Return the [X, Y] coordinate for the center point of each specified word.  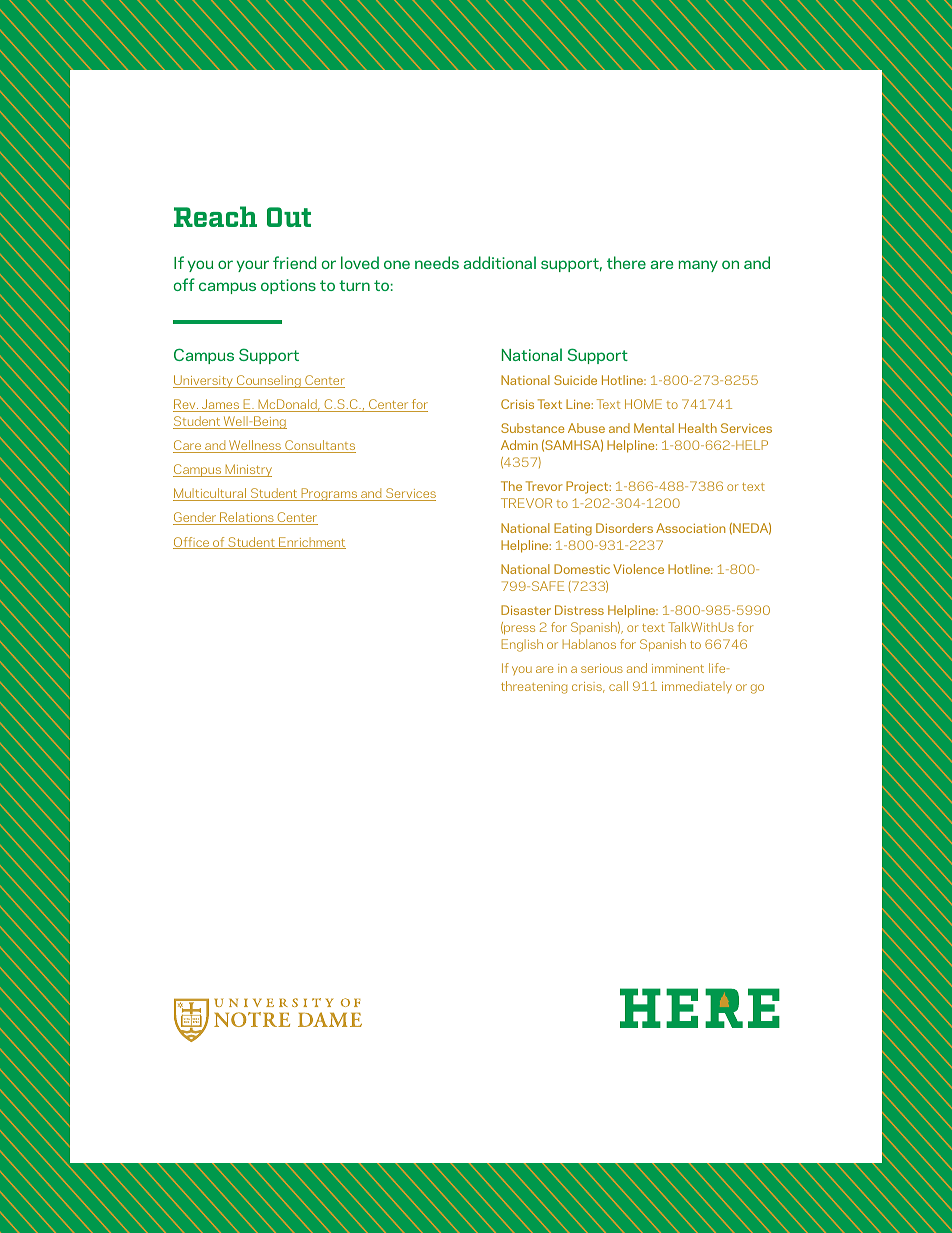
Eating [573, 529]
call [618, 686]
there [626, 262]
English [522, 645]
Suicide [575, 380]
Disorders [624, 528]
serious [602, 668]
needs [437, 262]
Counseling [269, 381]
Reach [215, 216]
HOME [643, 404]
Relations [247, 518]
